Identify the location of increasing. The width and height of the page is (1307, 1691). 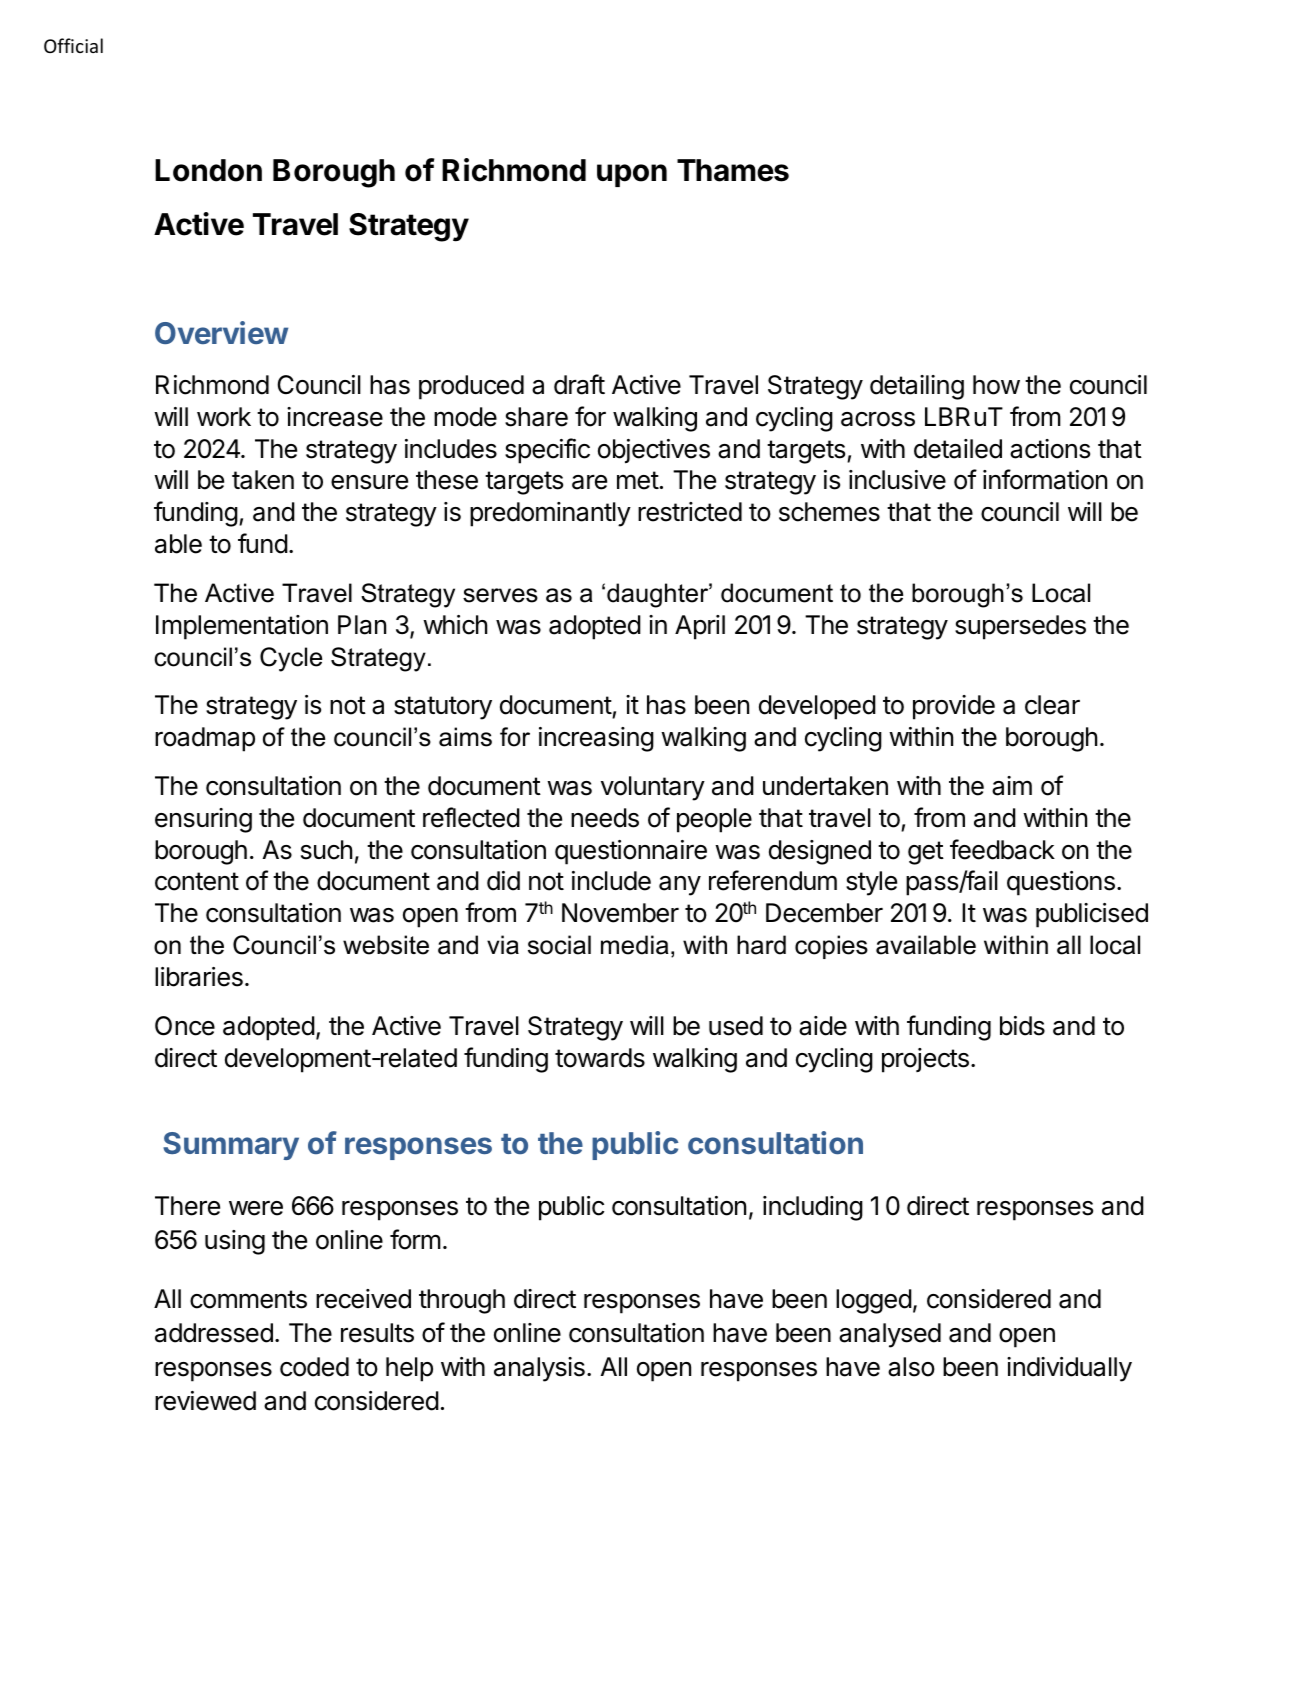
(596, 739).
